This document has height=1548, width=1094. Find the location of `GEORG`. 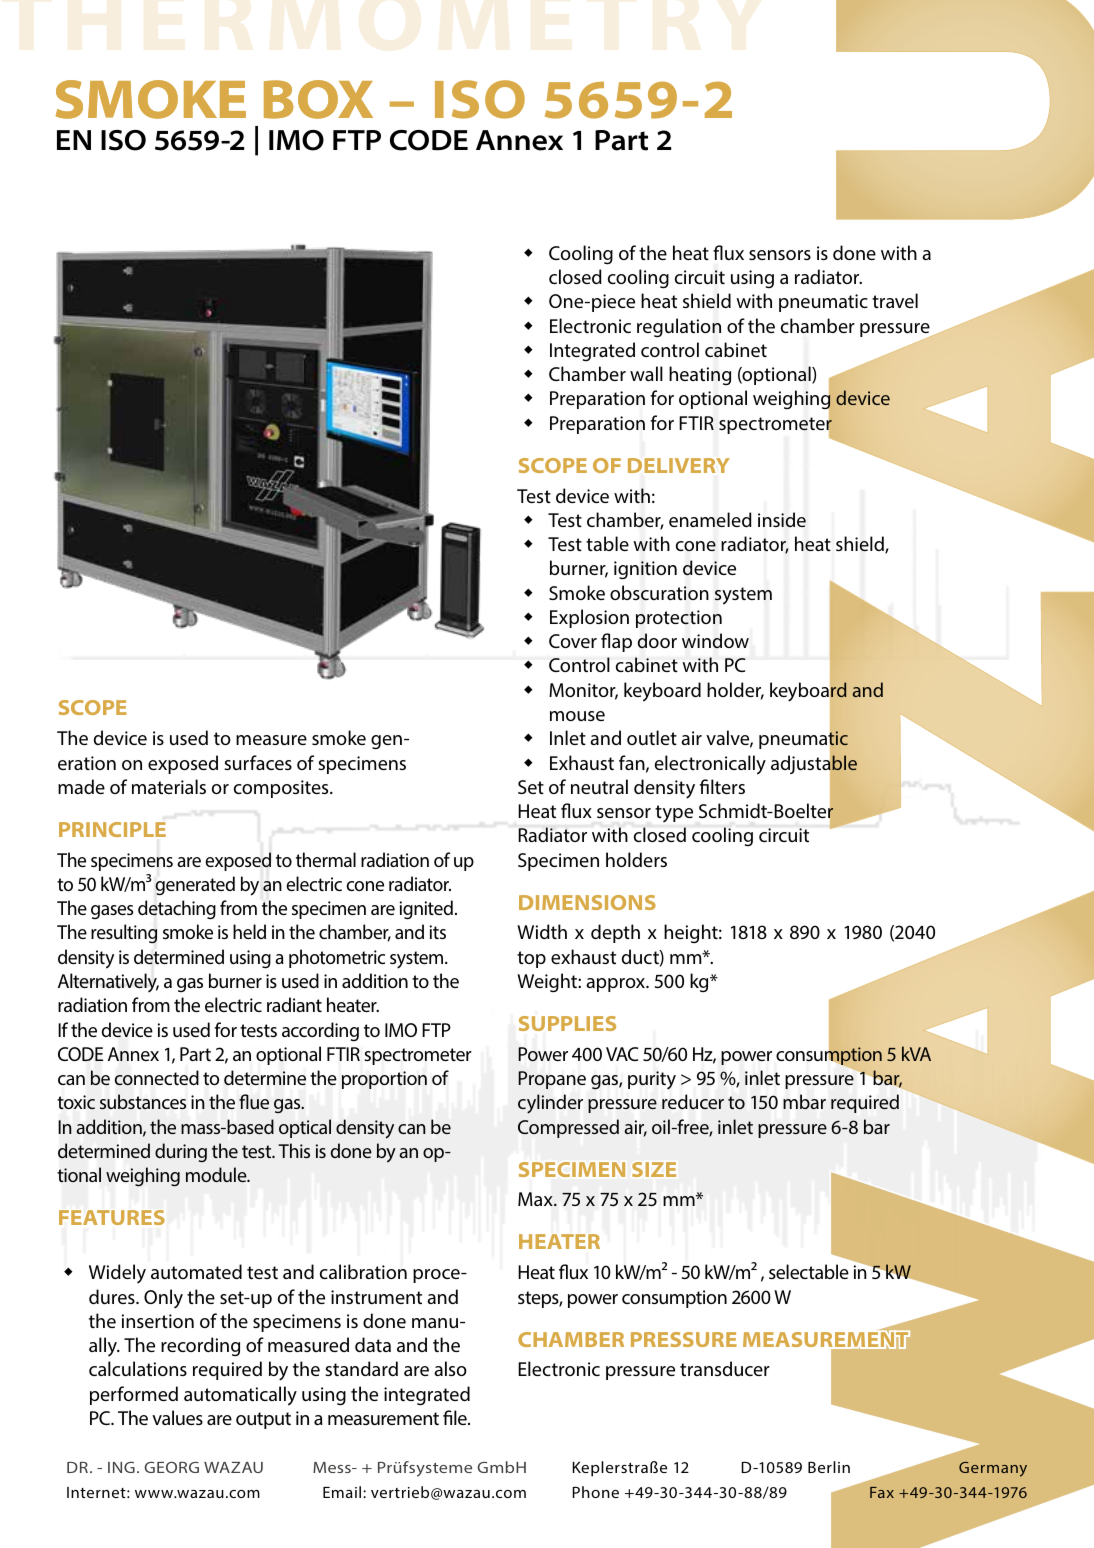

GEORG is located at coordinates (171, 1467).
